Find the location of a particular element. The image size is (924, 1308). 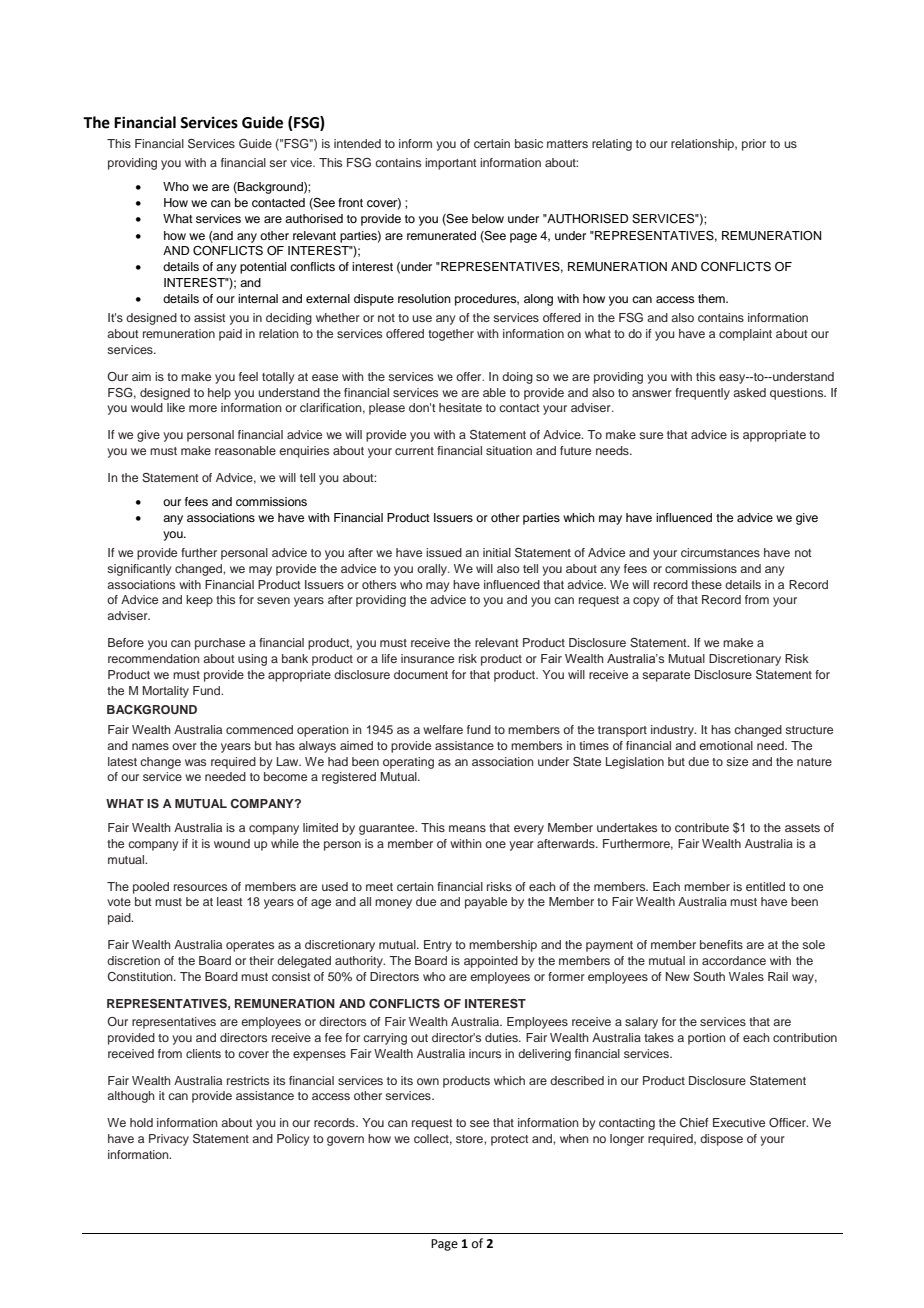

potential is located at coordinates (263, 268).
